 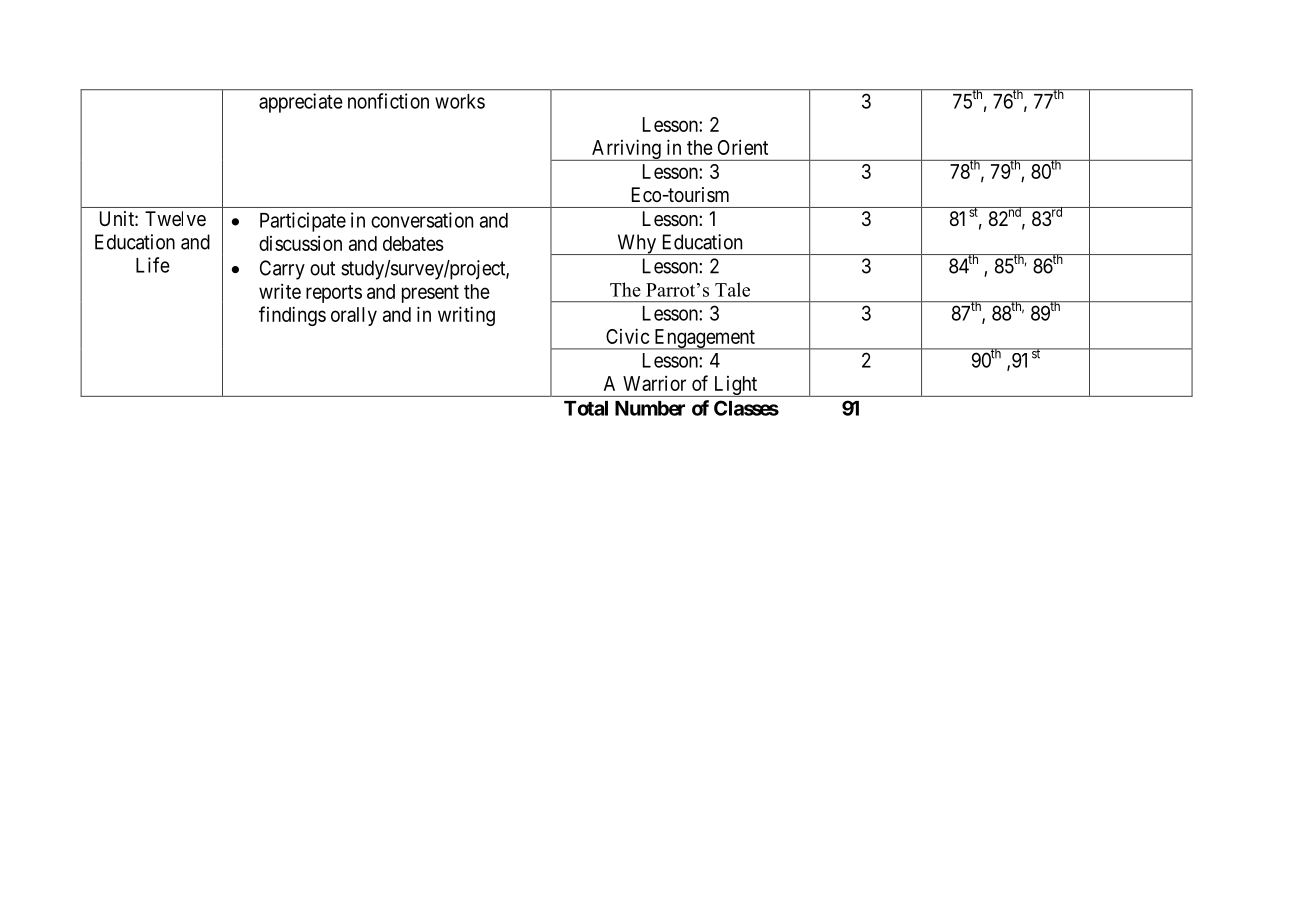 What do you see at coordinates (586, 408) in the screenshot?
I see `Total` at bounding box center [586, 408].
